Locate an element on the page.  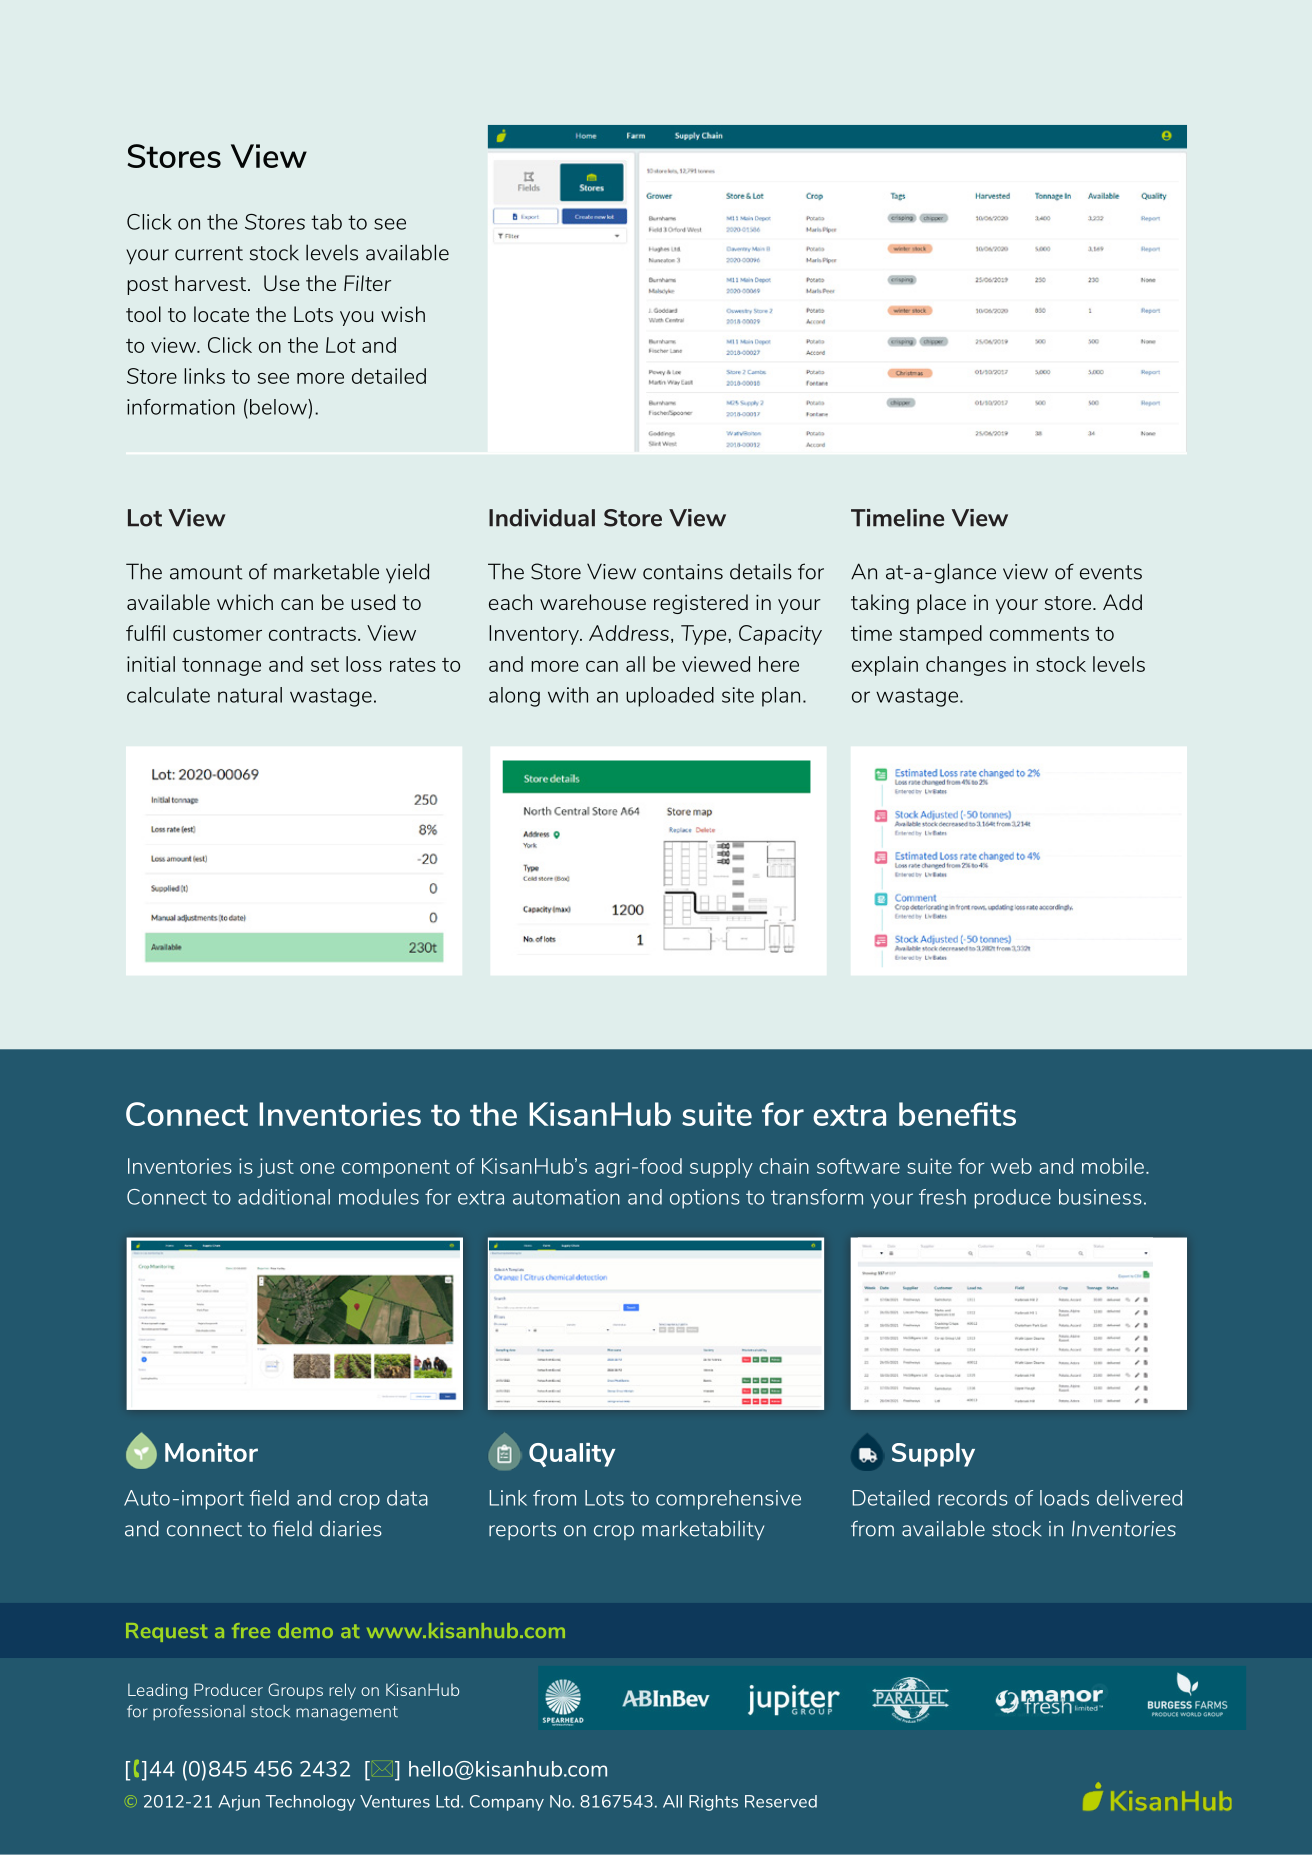
natural is located at coordinates (250, 695).
